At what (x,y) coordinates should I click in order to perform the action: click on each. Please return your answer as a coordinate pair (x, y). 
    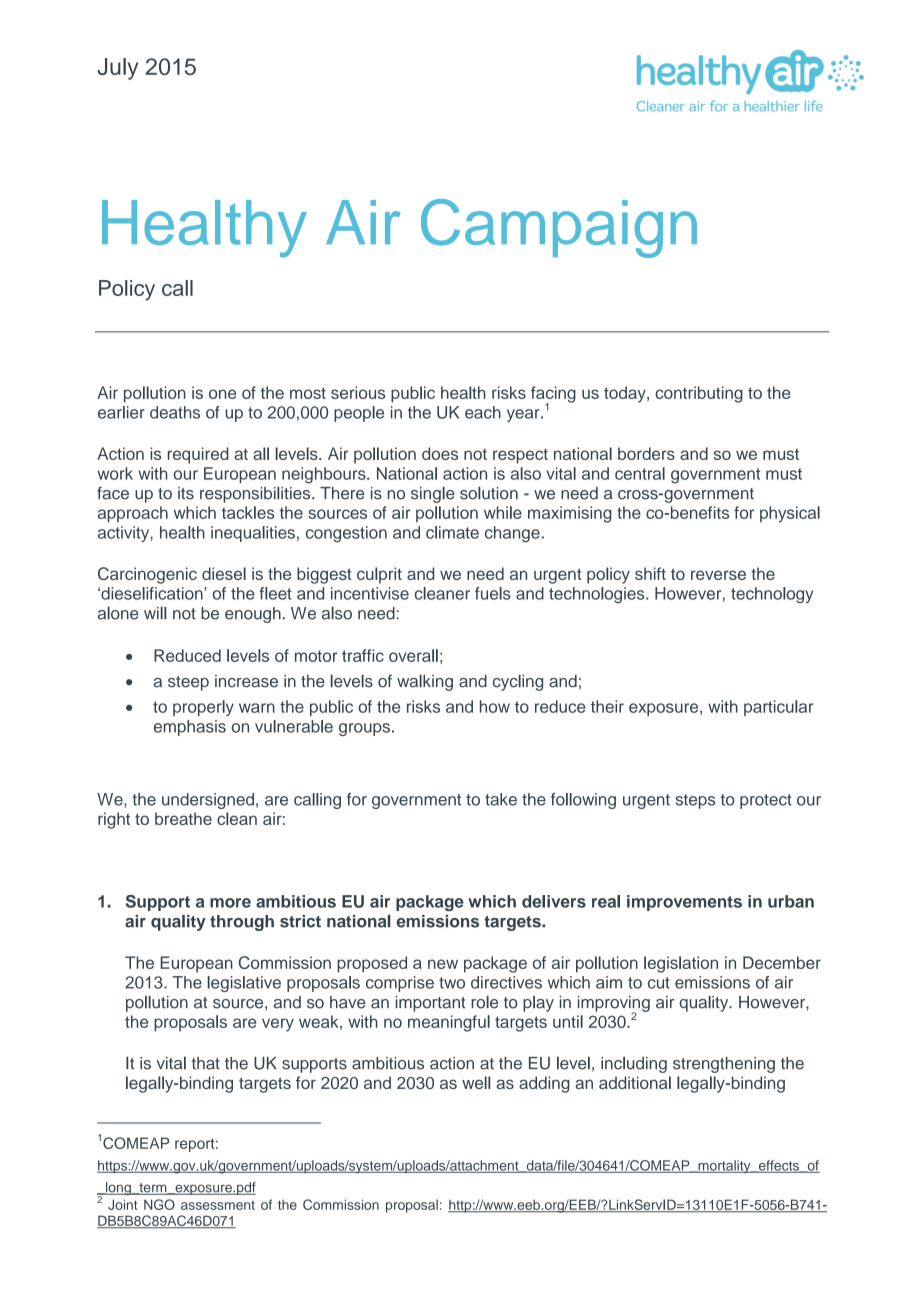
    Looking at the image, I should click on (483, 412).
